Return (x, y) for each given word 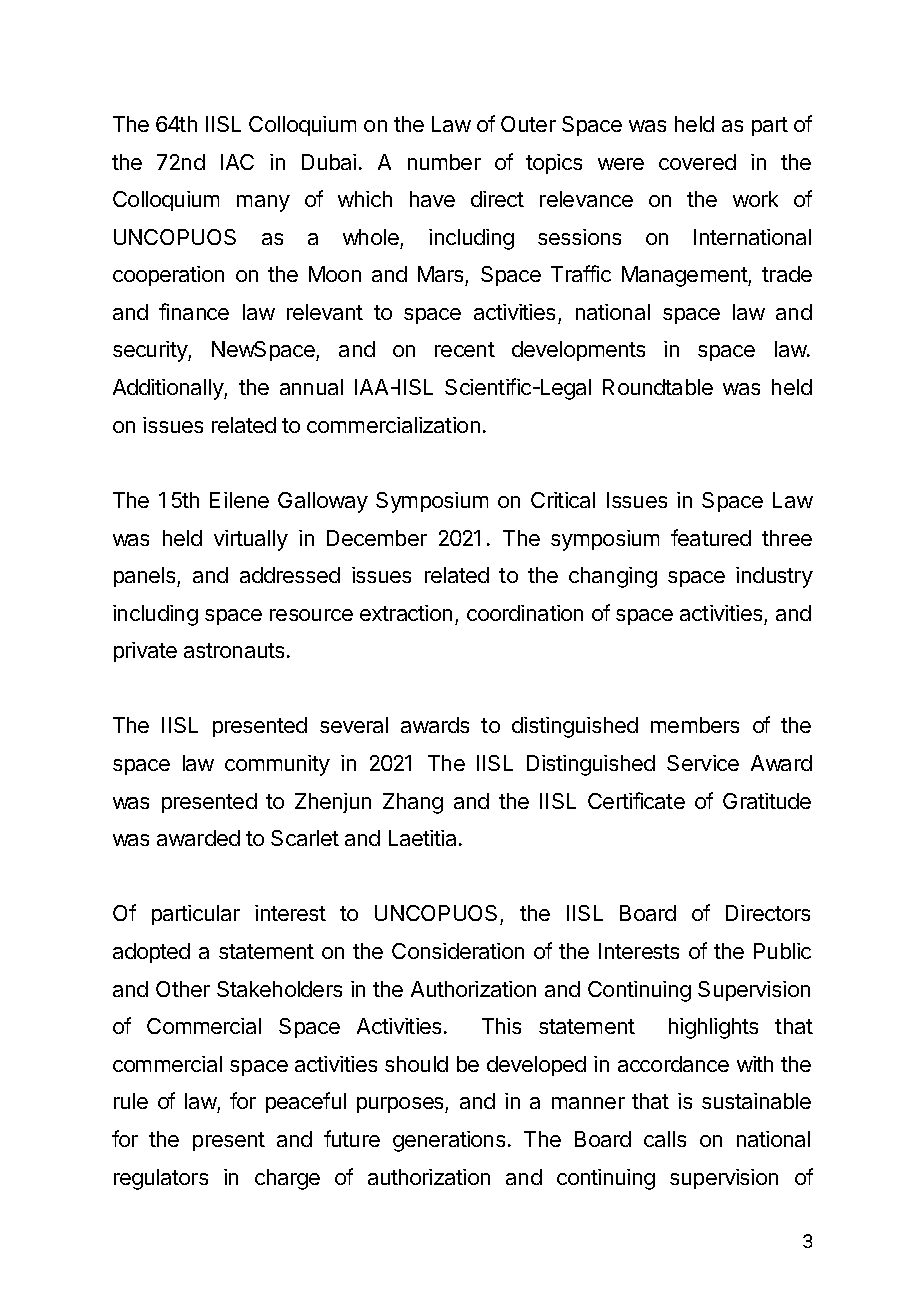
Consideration (458, 951)
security (151, 351)
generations (449, 1141)
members (695, 725)
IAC (237, 162)
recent (465, 349)
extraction (406, 613)
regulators (161, 1179)
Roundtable (658, 387)
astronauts (234, 650)
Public (782, 951)
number (444, 162)
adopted (151, 953)
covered (697, 162)
